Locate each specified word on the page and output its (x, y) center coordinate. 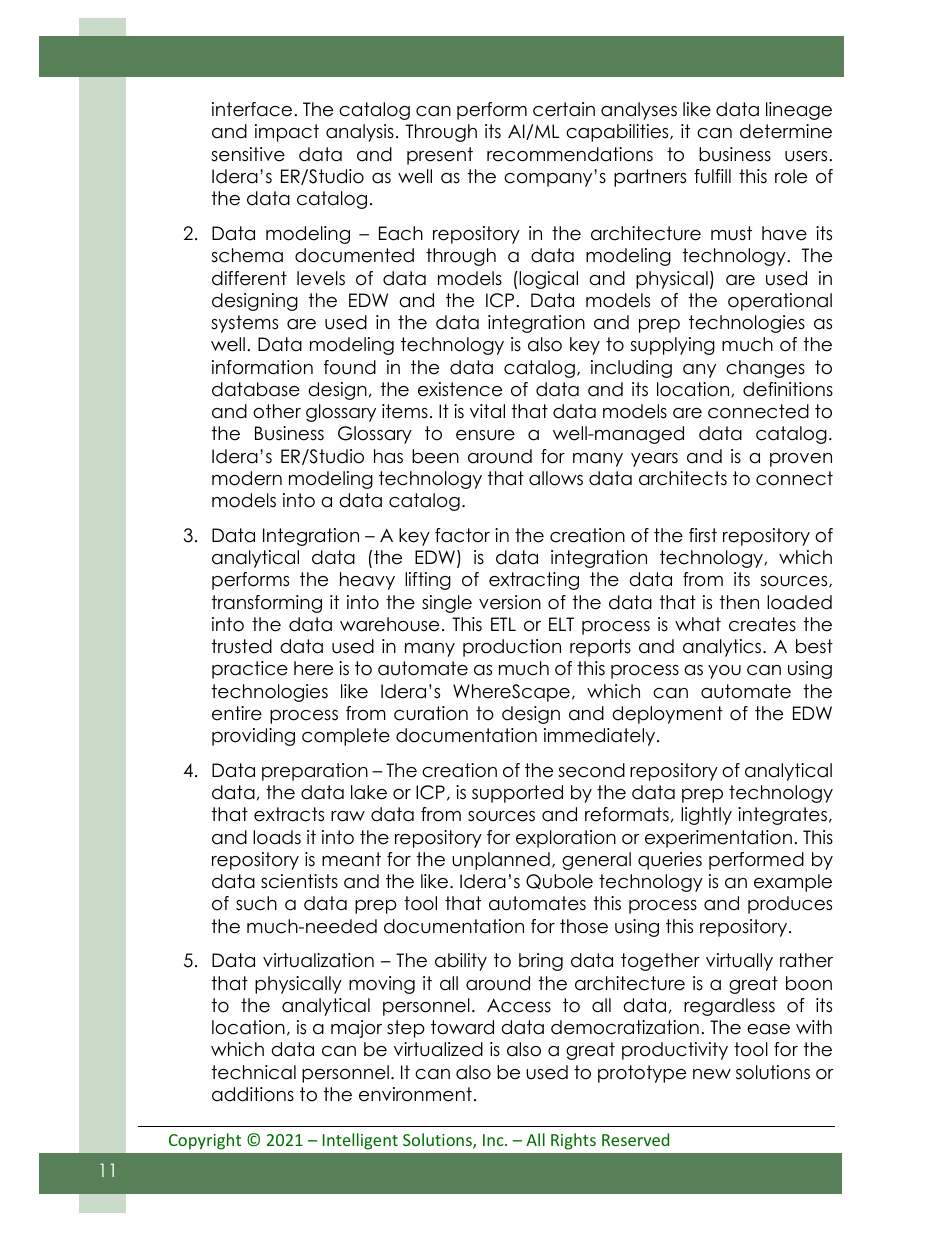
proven (801, 460)
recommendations (570, 154)
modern (247, 478)
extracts (289, 814)
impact (287, 133)
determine (786, 131)
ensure (485, 435)
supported (517, 794)
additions (253, 1094)
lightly (706, 816)
